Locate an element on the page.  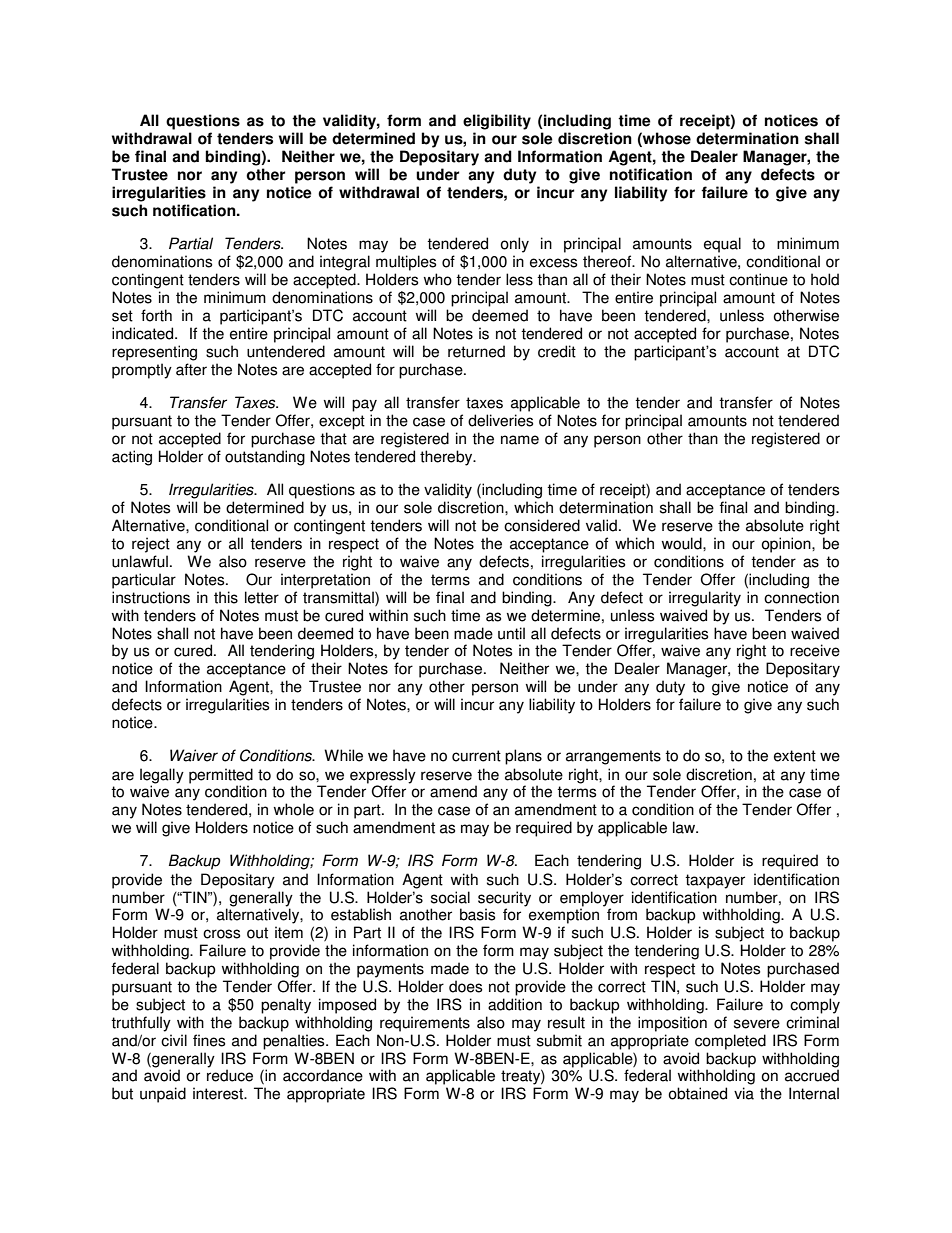
continue is located at coordinates (758, 279).
